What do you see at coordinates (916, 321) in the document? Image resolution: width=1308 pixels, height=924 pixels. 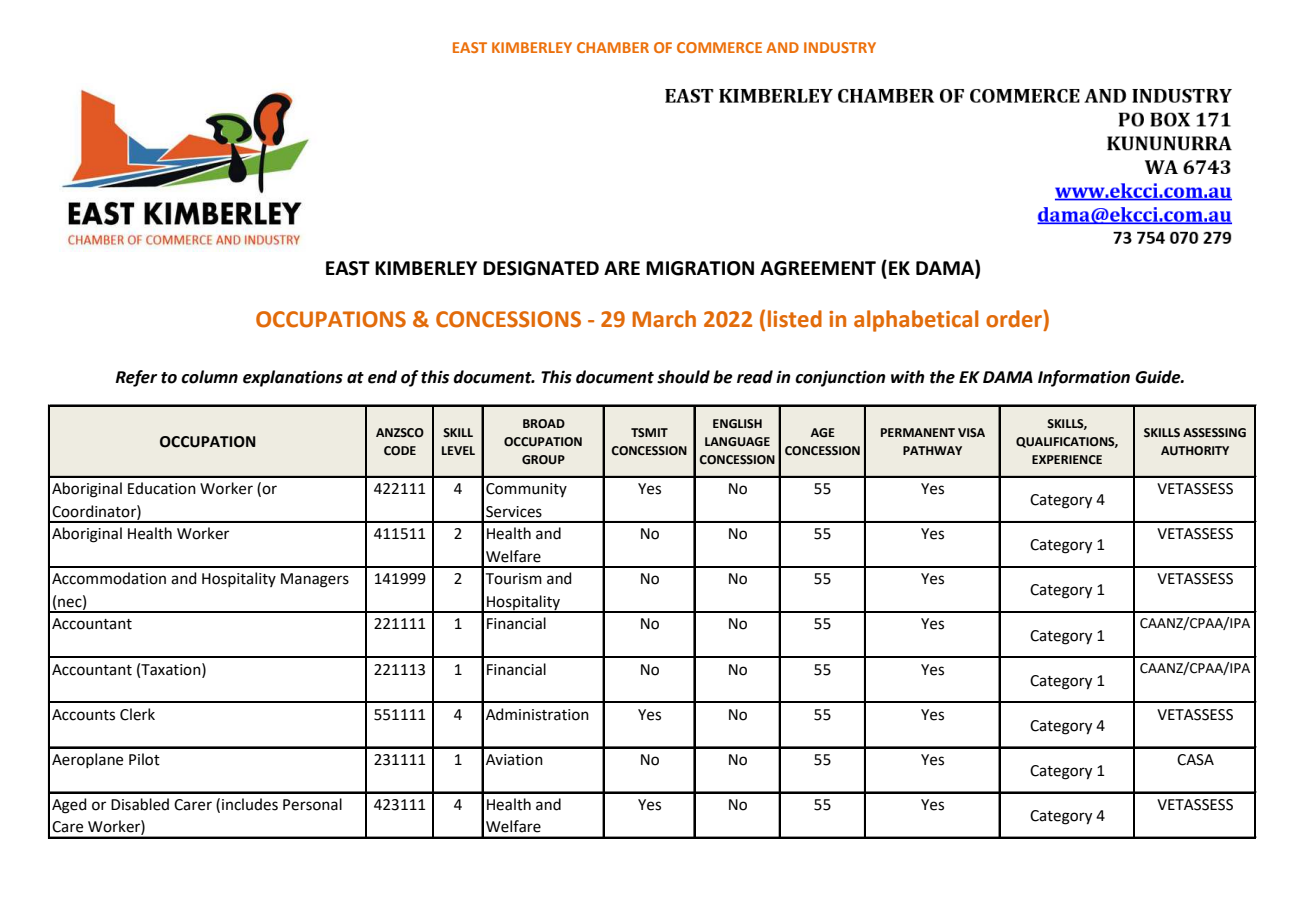 I see `alphabetical` at bounding box center [916, 321].
